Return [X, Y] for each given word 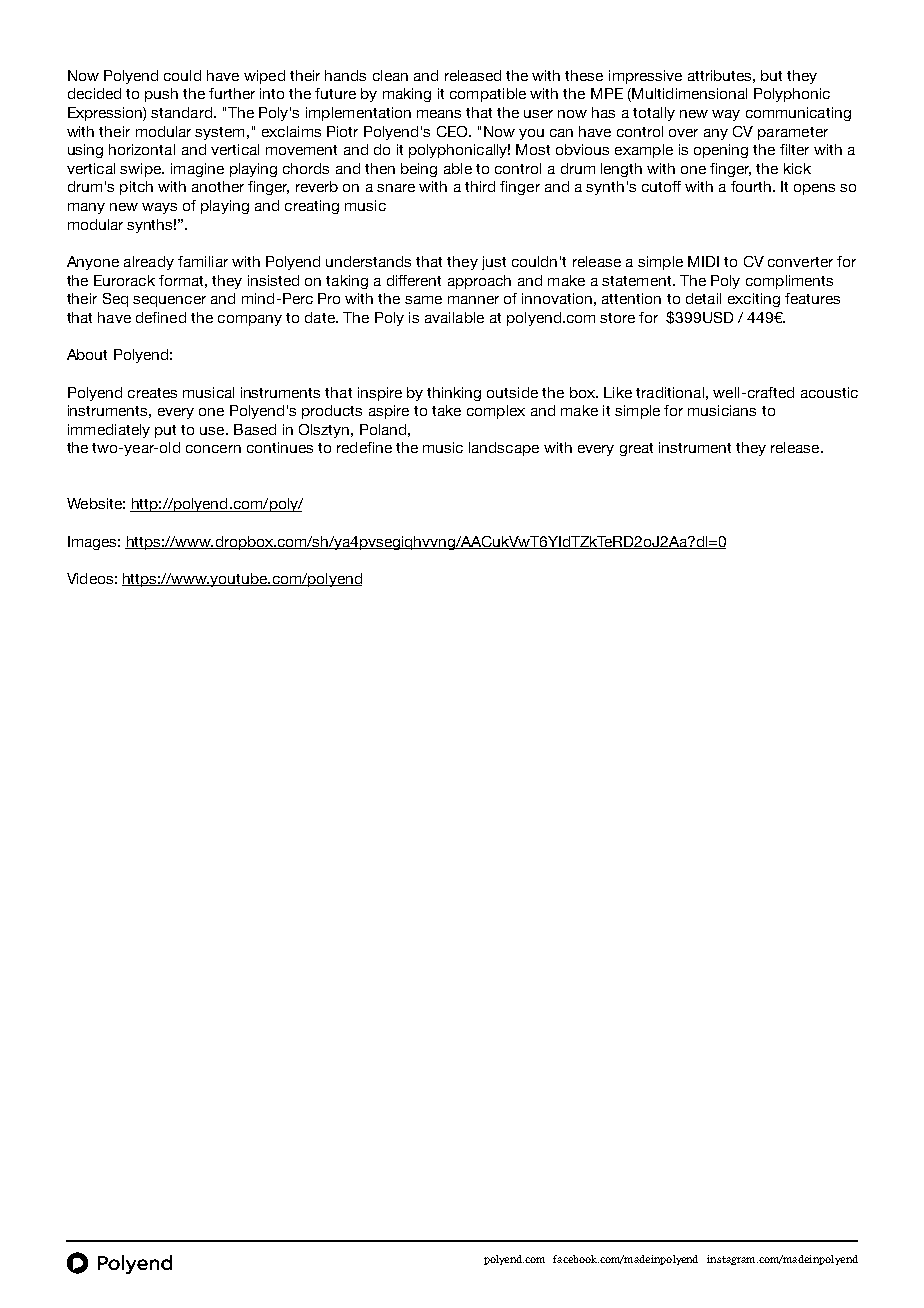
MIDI [703, 261]
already [149, 263]
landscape [504, 449]
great [636, 449]
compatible [488, 95]
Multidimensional [688, 95]
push [161, 95]
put [165, 431]
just [494, 263]
